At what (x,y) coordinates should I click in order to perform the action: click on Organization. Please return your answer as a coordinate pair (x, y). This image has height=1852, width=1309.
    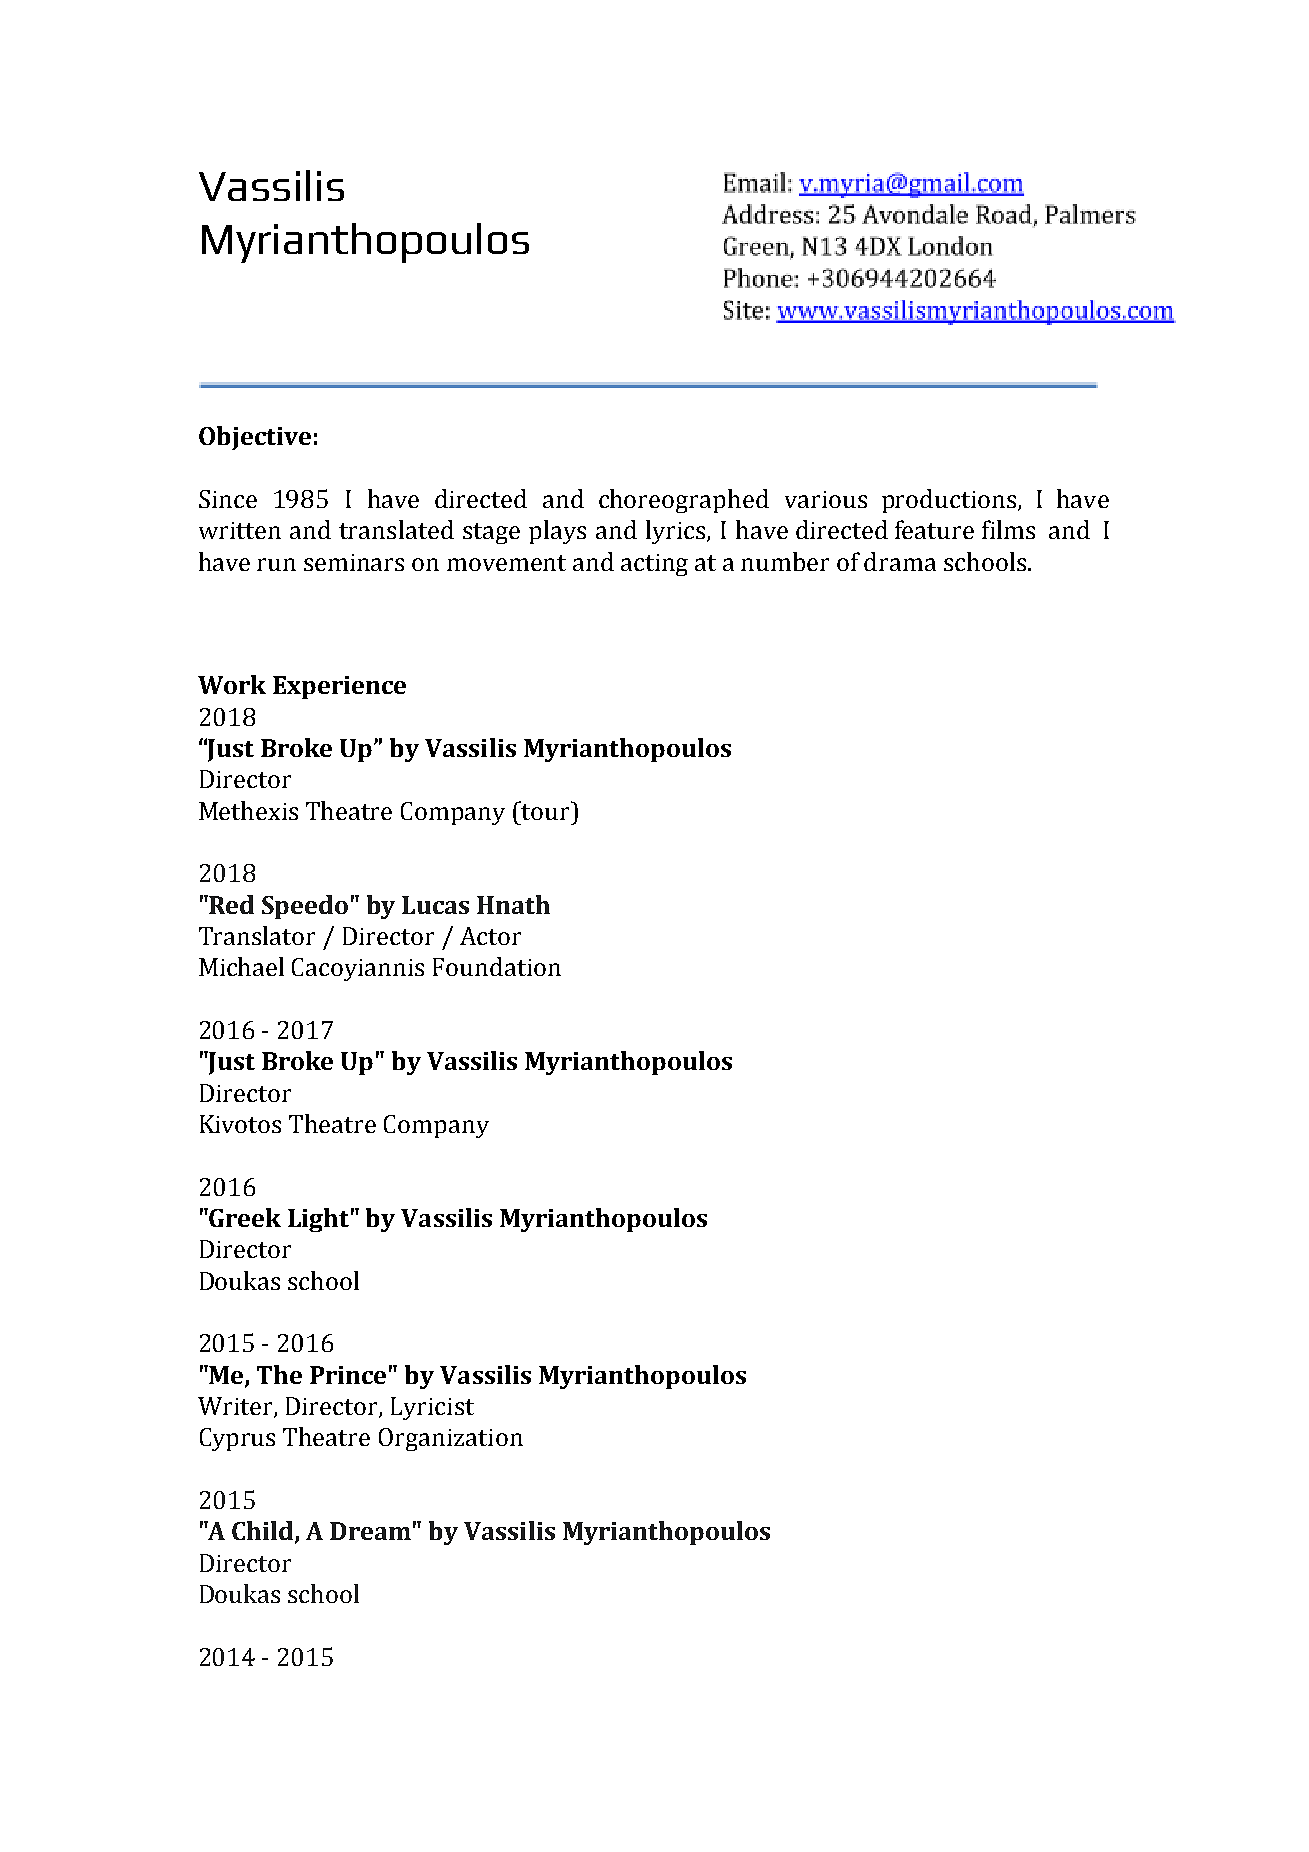
    Looking at the image, I should click on (451, 1439).
